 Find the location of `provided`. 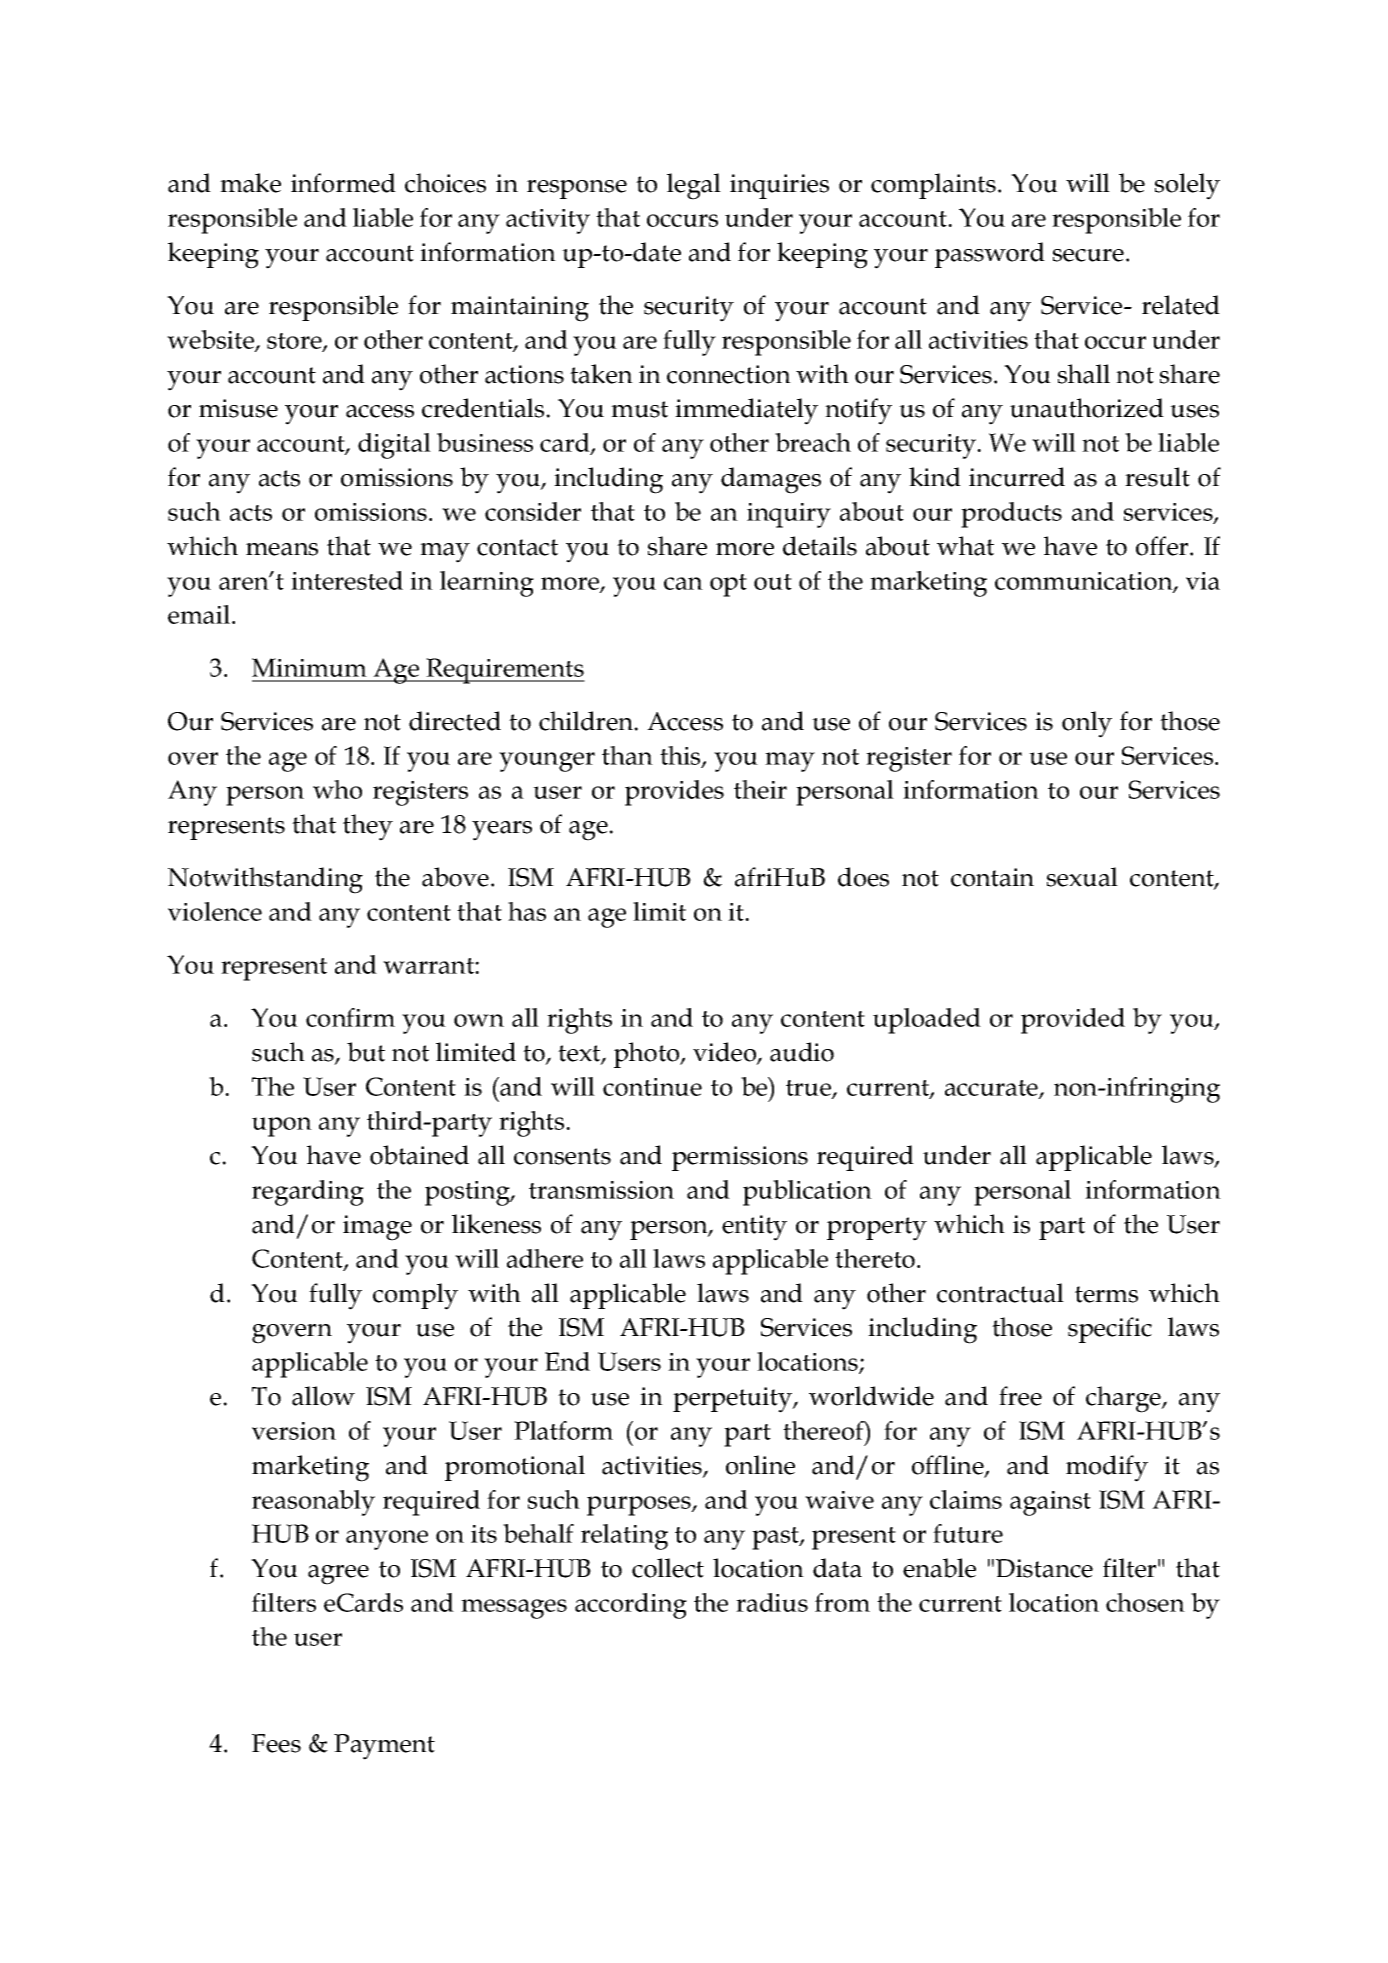

provided is located at coordinates (1073, 1021).
